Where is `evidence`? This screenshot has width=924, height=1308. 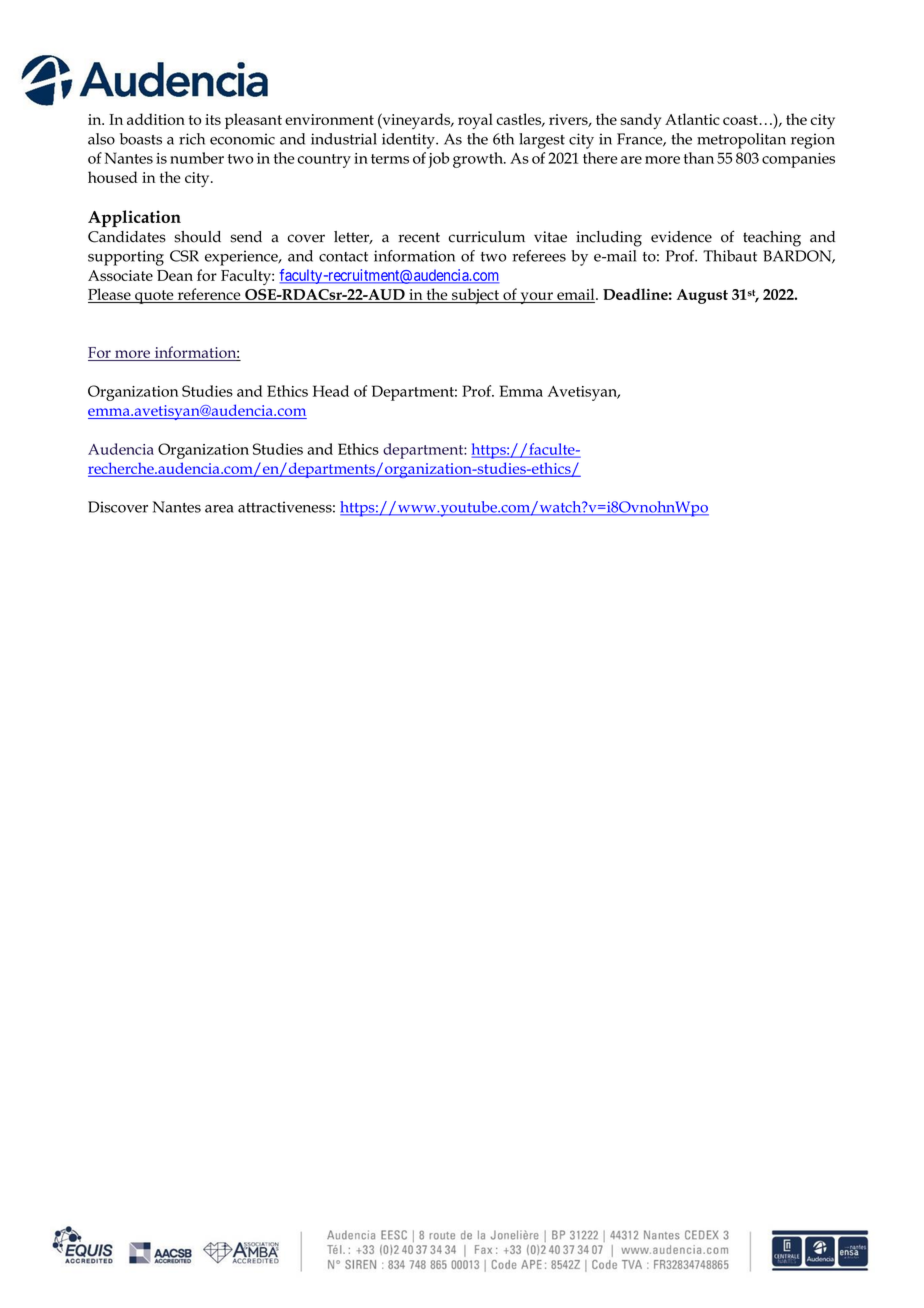 evidence is located at coordinates (681, 237).
